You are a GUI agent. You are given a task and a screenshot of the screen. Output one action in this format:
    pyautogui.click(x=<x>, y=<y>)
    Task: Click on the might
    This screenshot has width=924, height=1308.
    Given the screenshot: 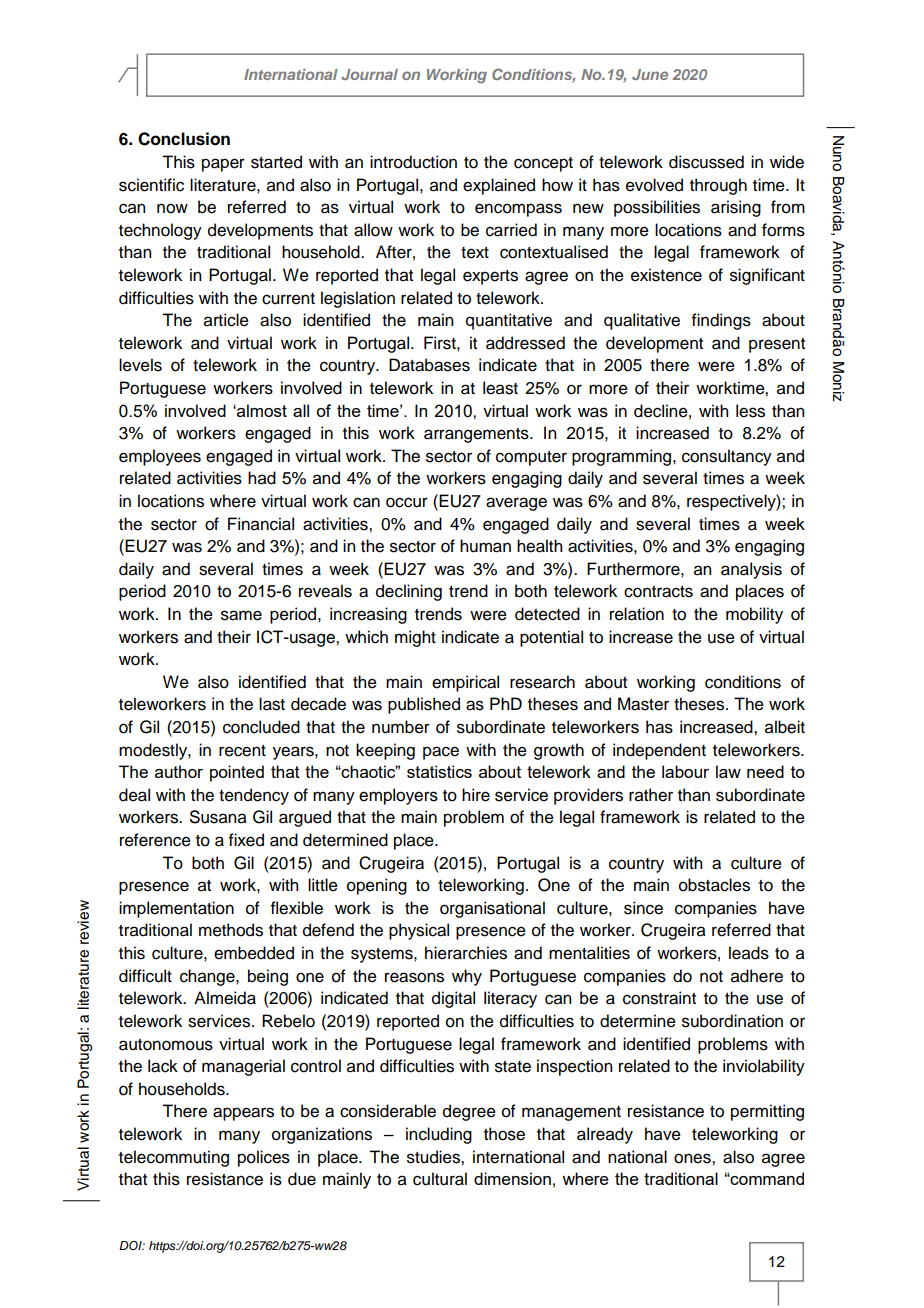 What is the action you would take?
    pyautogui.click(x=415, y=638)
